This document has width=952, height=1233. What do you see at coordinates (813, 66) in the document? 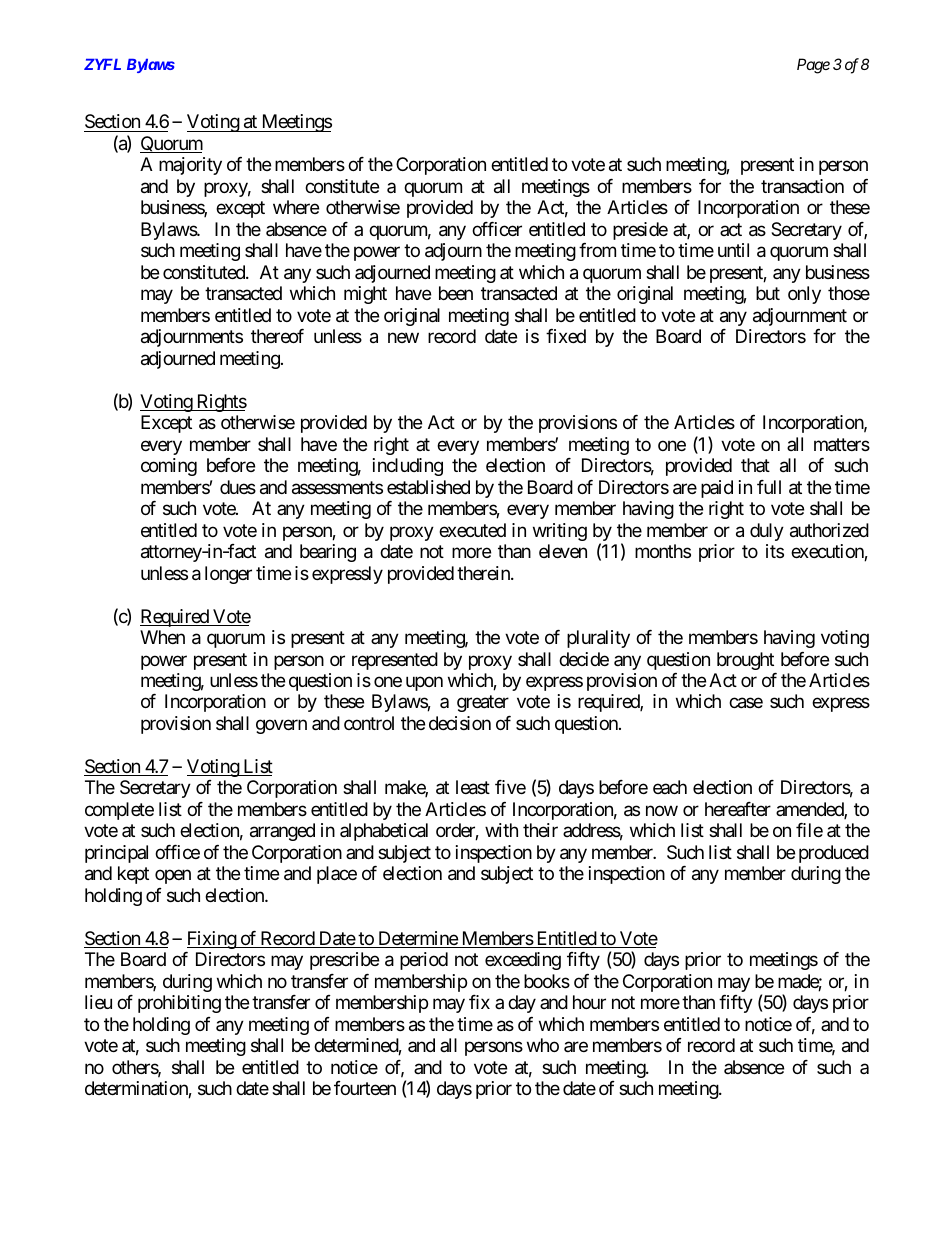
I see `Page` at bounding box center [813, 66].
